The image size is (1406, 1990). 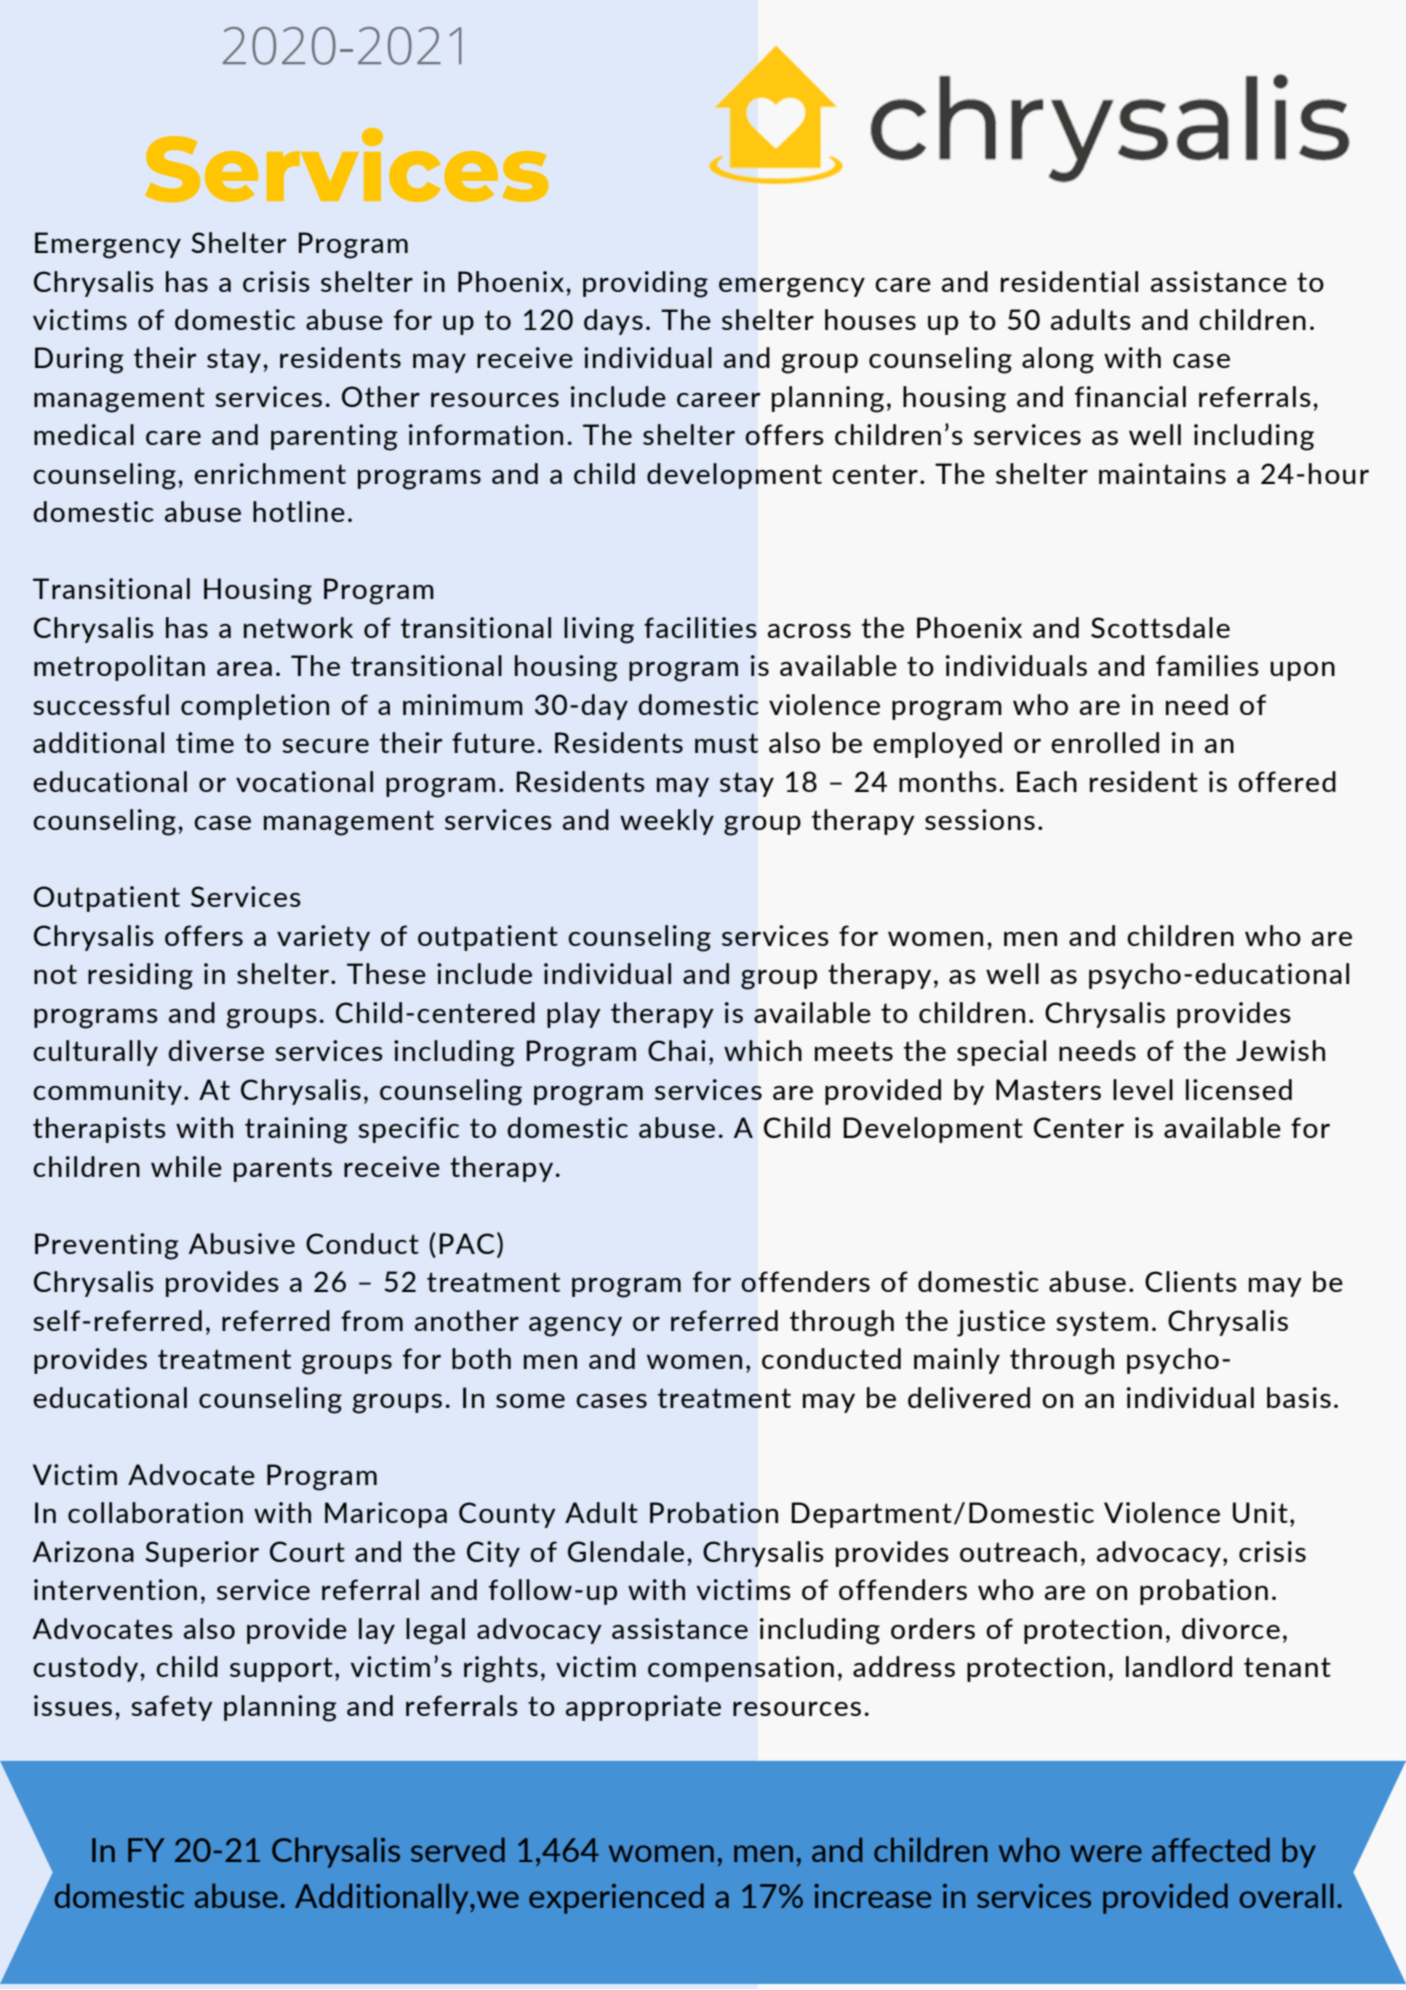 What do you see at coordinates (1130, 396) in the screenshot?
I see `financial` at bounding box center [1130, 396].
